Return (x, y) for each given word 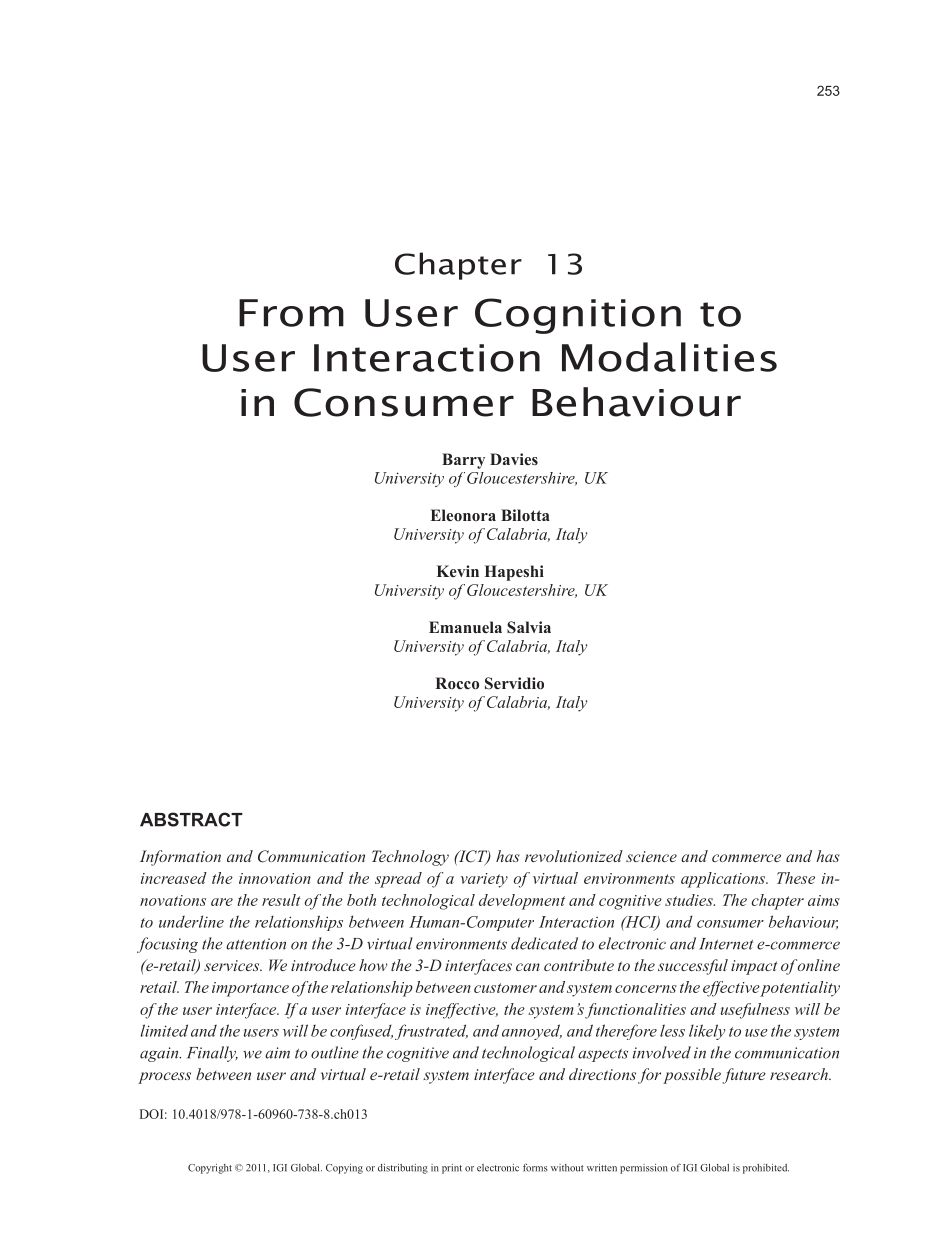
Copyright (210, 1169)
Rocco (457, 683)
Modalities (669, 357)
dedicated (544, 943)
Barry (463, 461)
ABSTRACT (191, 819)
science (651, 856)
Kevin (458, 571)
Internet (726, 944)
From (291, 313)
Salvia (529, 627)
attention (256, 944)
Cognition (578, 316)
